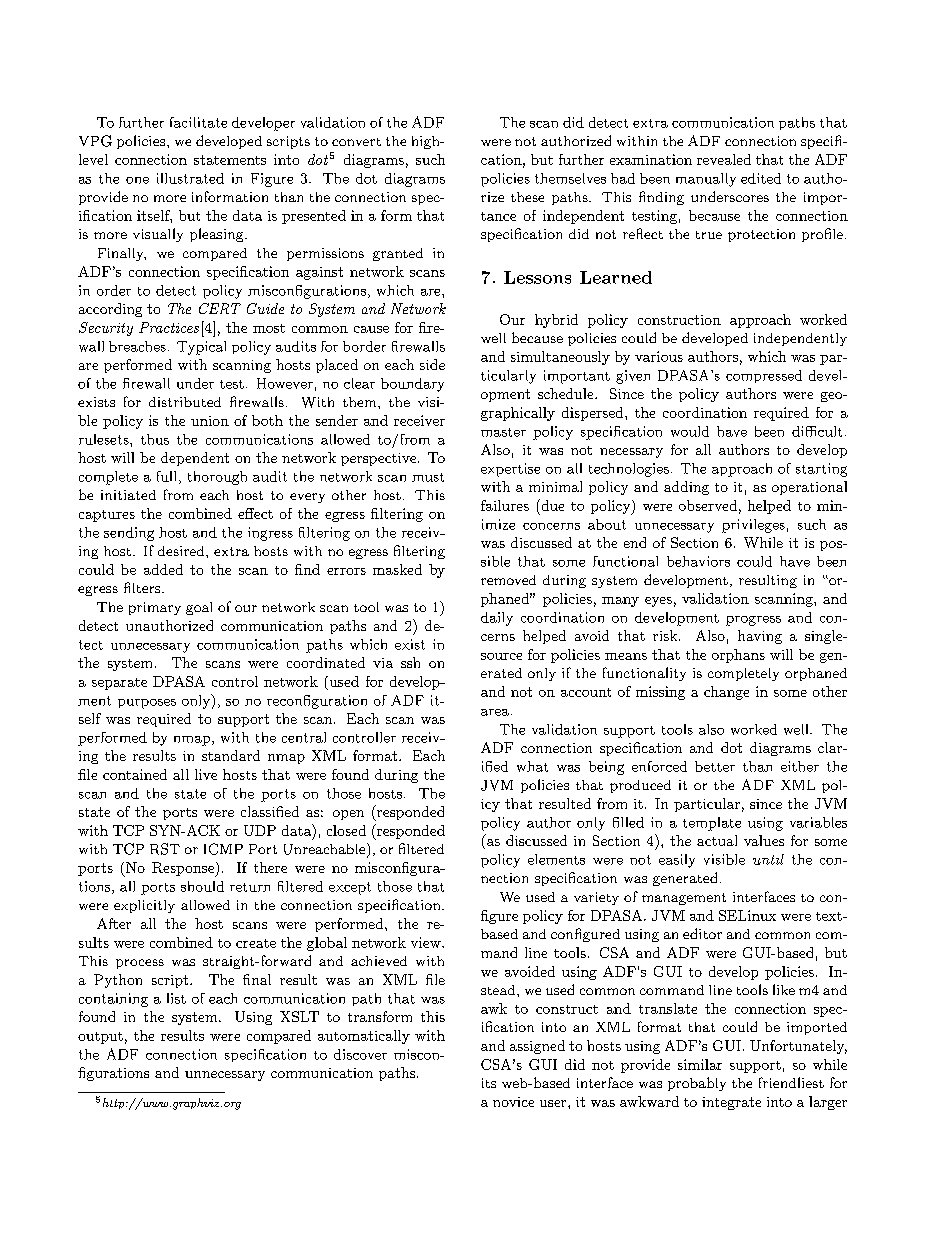  What do you see at coordinates (513, 1102) in the screenshot?
I see `novice` at bounding box center [513, 1102].
